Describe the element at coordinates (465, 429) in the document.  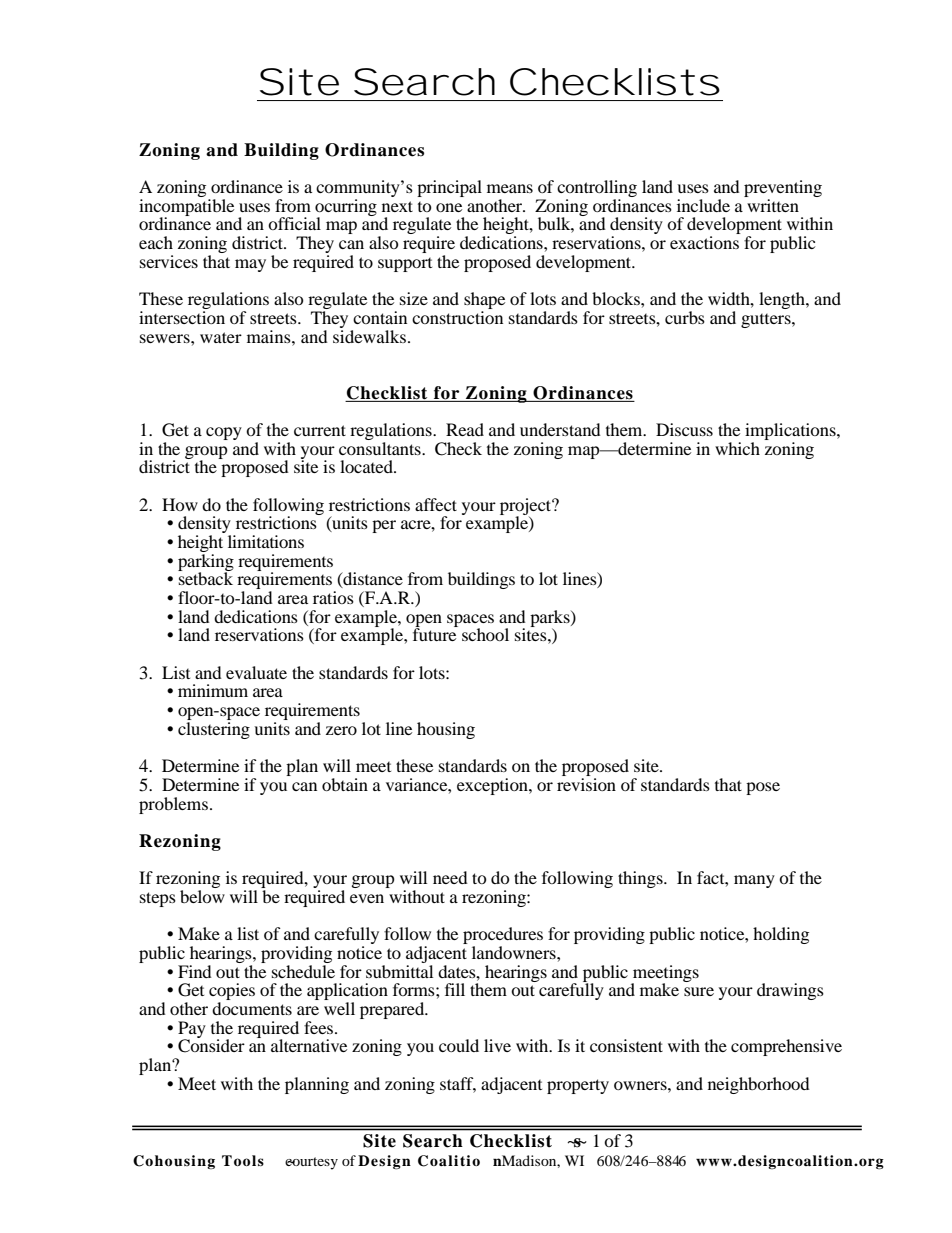
I see `Read` at that location.
